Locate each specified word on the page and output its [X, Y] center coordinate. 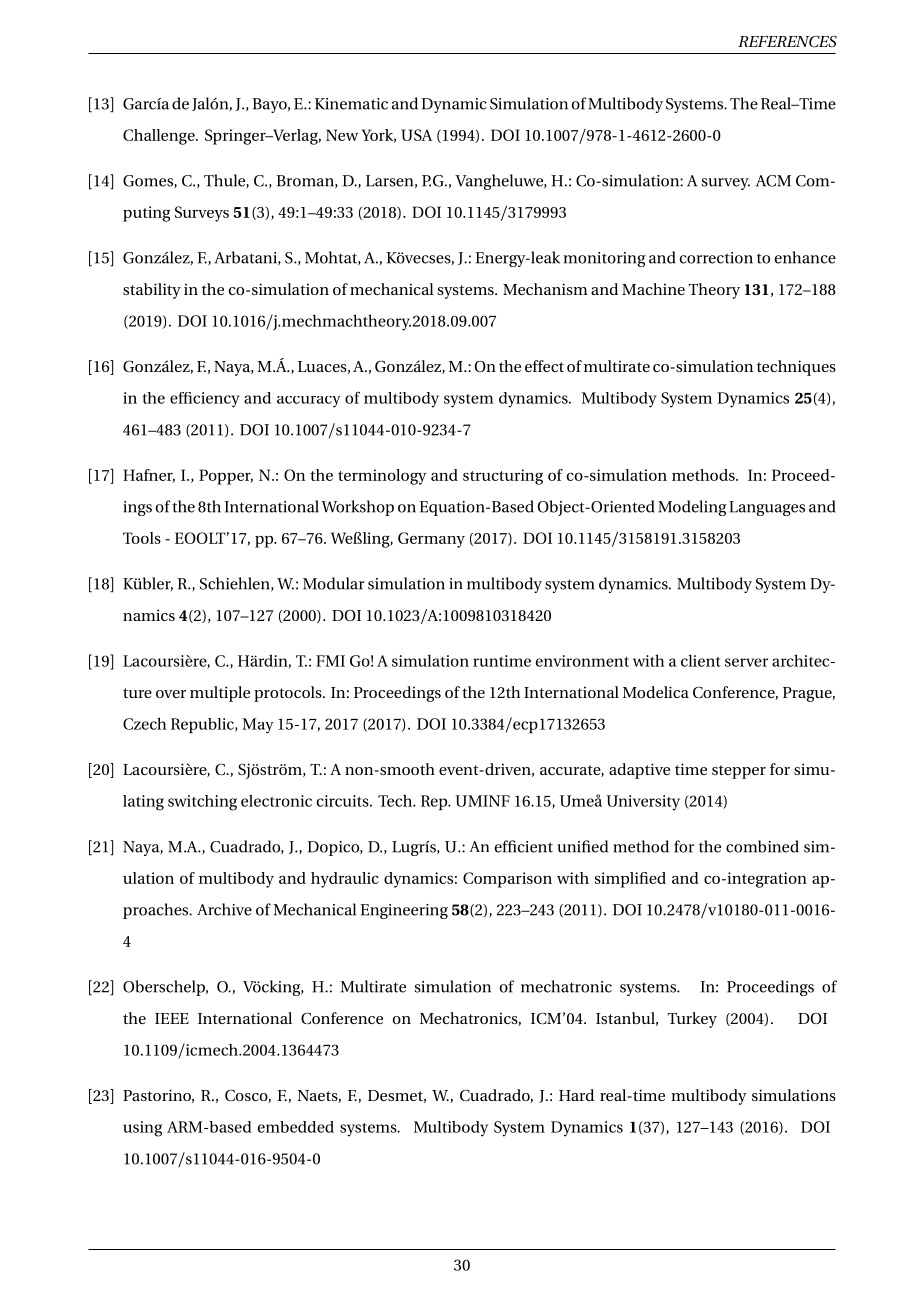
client [700, 660]
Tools [142, 538]
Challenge [160, 137]
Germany [431, 540]
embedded [296, 1127]
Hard [576, 1095]
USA [416, 135]
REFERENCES [787, 41]
